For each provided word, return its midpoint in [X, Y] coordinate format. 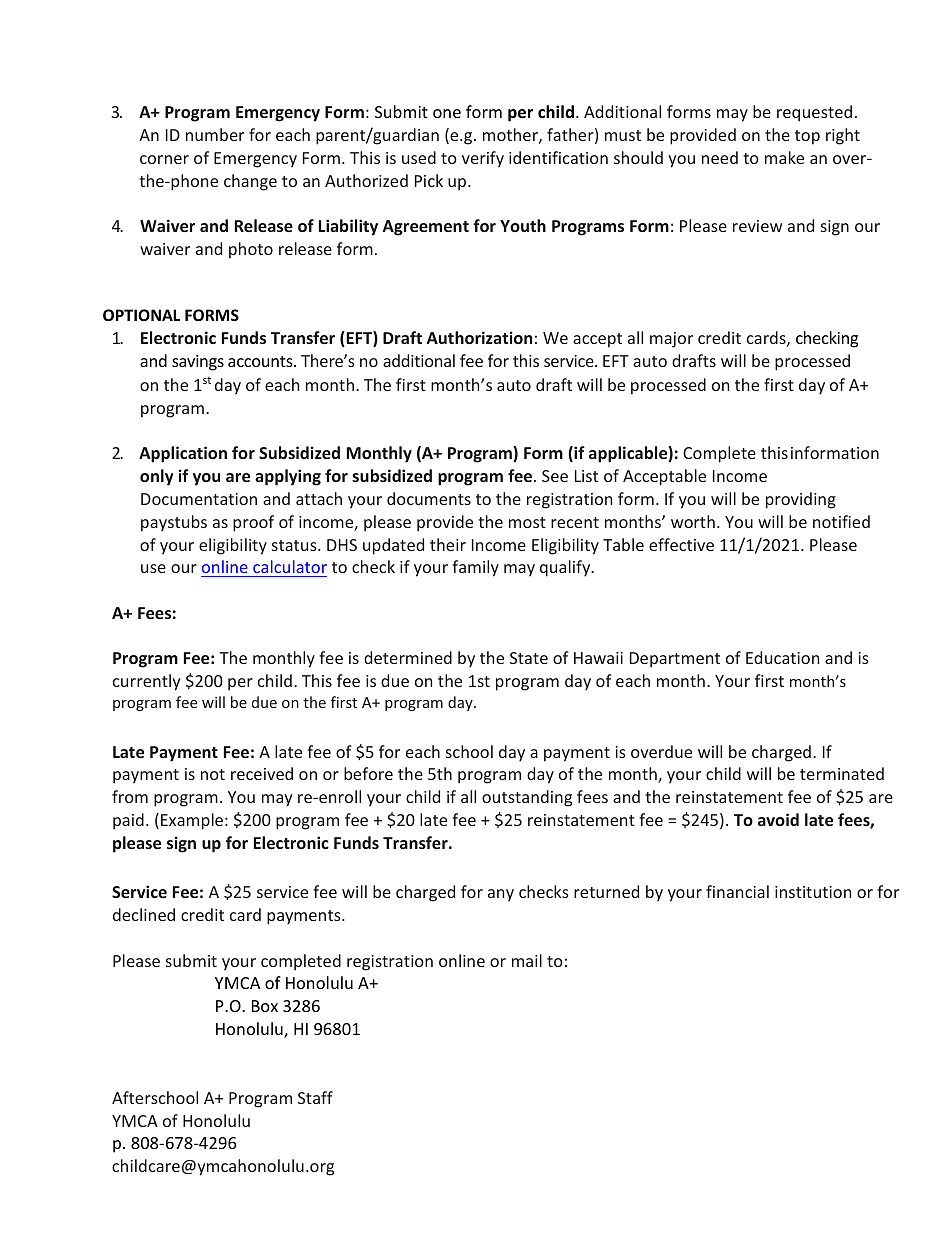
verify [483, 159]
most [527, 522]
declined [144, 914]
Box [265, 1006]
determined [408, 657]
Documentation [199, 499]
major [671, 340]
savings [198, 363]
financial [737, 891]
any [501, 895]
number [215, 134]
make [784, 157]
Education [782, 657]
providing [801, 500]
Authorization [479, 337]
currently [147, 682]
